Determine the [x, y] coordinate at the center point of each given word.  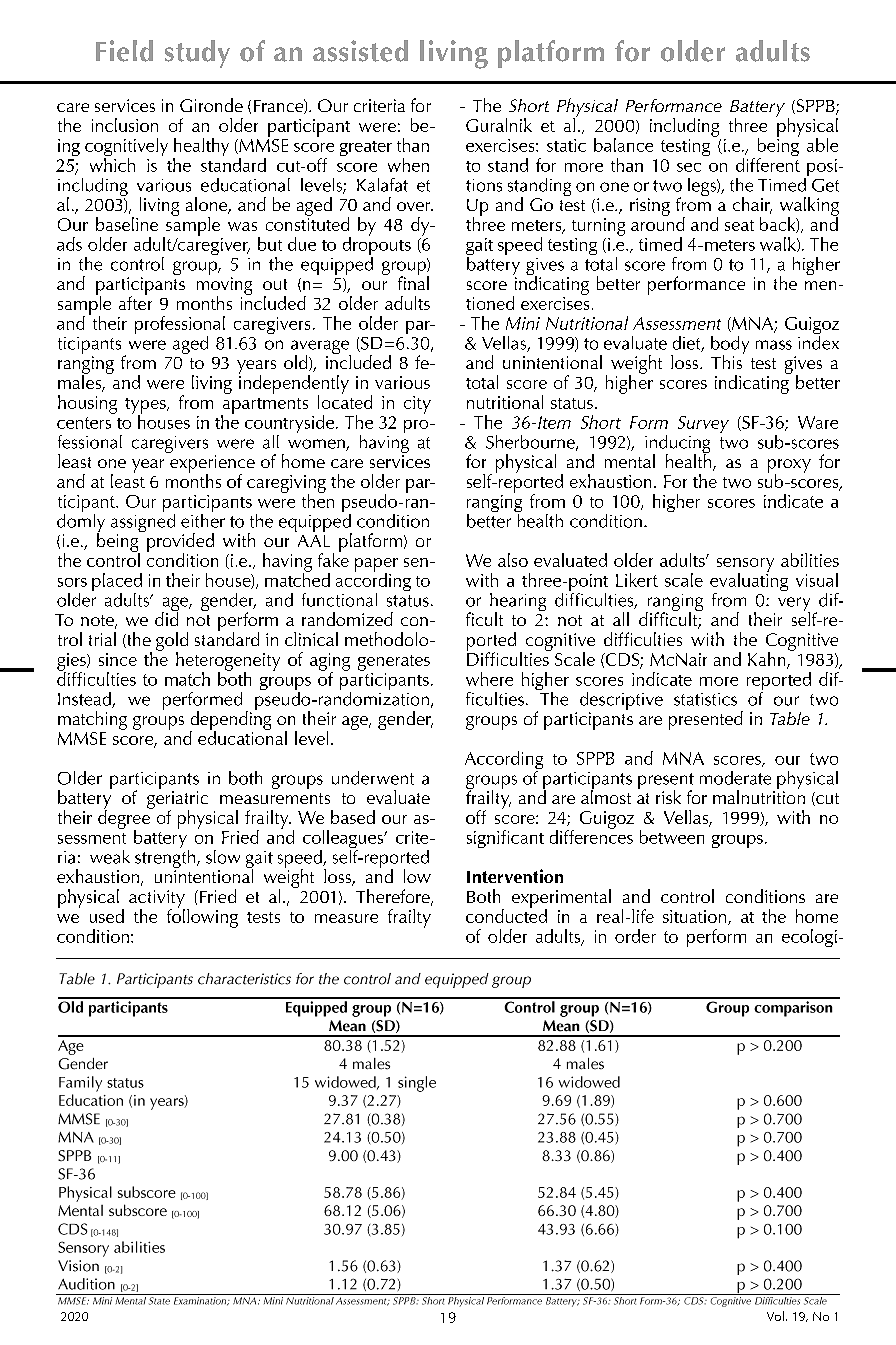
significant [505, 839]
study [197, 54]
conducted [506, 915]
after [135, 302]
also [513, 560]
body [730, 346]
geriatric [177, 801]
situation [696, 917]
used [107, 916]
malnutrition [759, 796]
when [408, 165]
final [413, 282]
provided [180, 543]
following [202, 917]
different [768, 163]
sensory [745, 566]
